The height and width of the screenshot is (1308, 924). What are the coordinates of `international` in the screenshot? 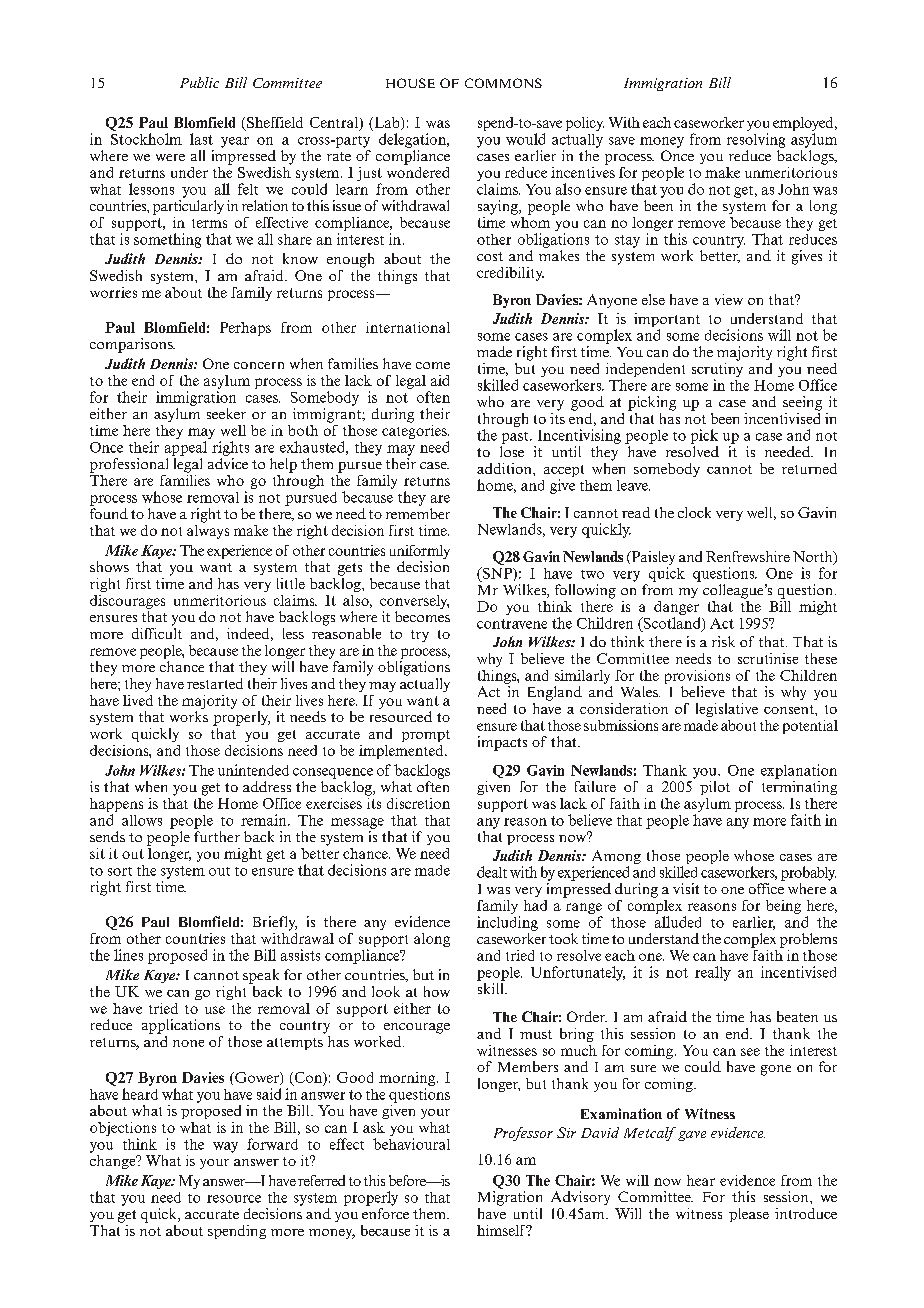 It's located at (408, 327).
